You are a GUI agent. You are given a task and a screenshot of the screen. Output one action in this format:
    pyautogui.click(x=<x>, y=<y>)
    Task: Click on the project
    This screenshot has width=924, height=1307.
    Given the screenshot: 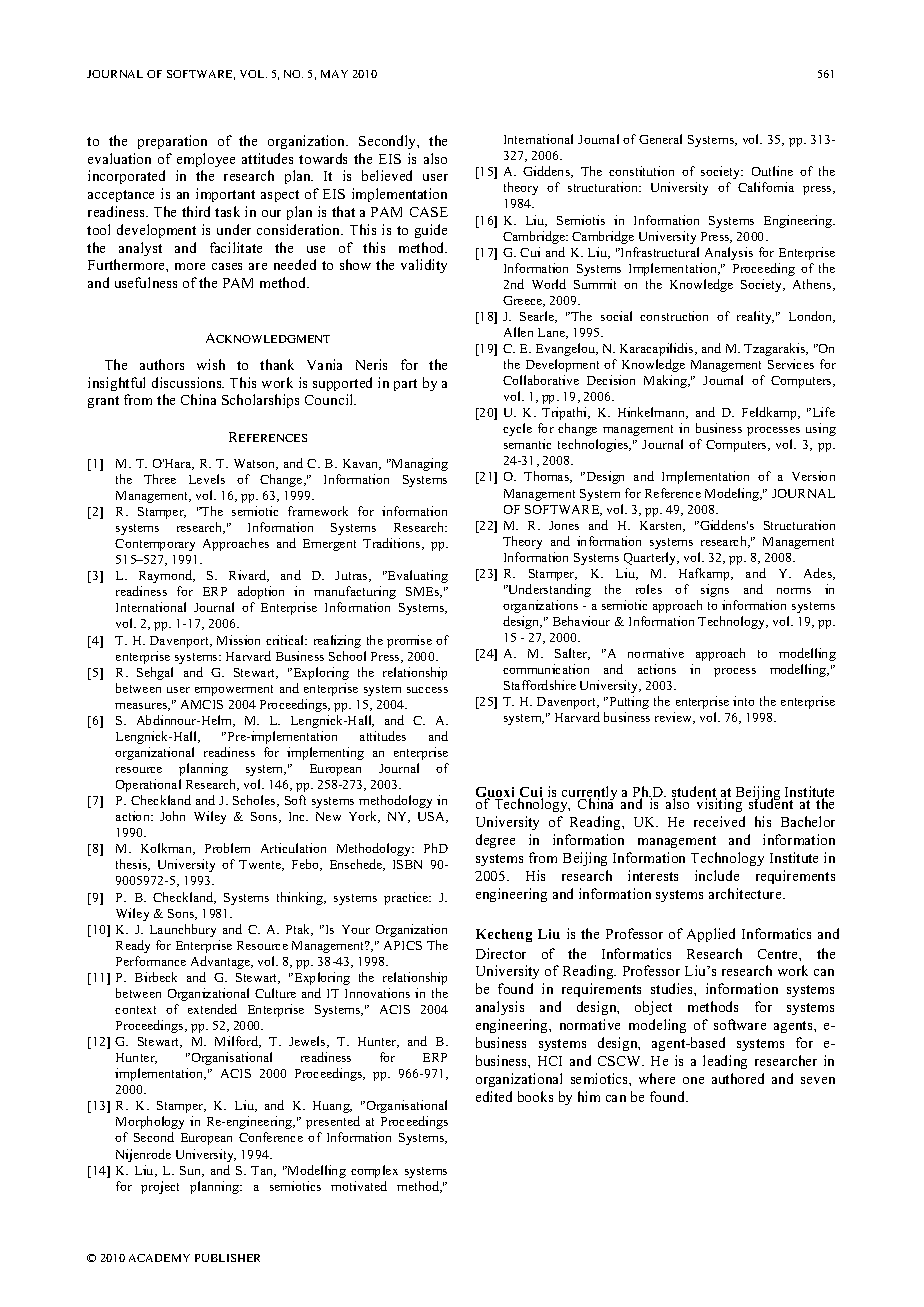 What is the action you would take?
    pyautogui.click(x=160, y=1187)
